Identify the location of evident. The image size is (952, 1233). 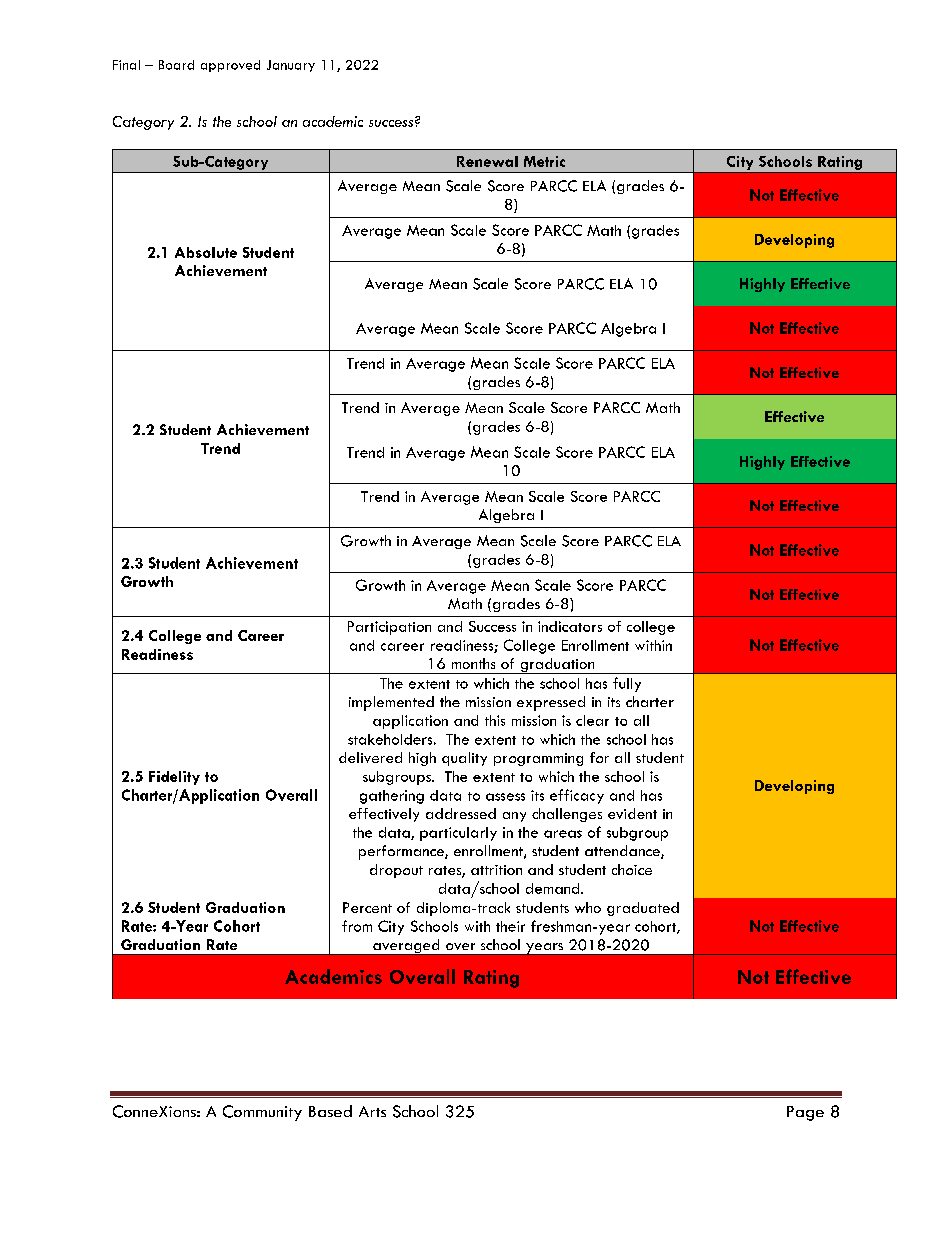
(632, 813).
